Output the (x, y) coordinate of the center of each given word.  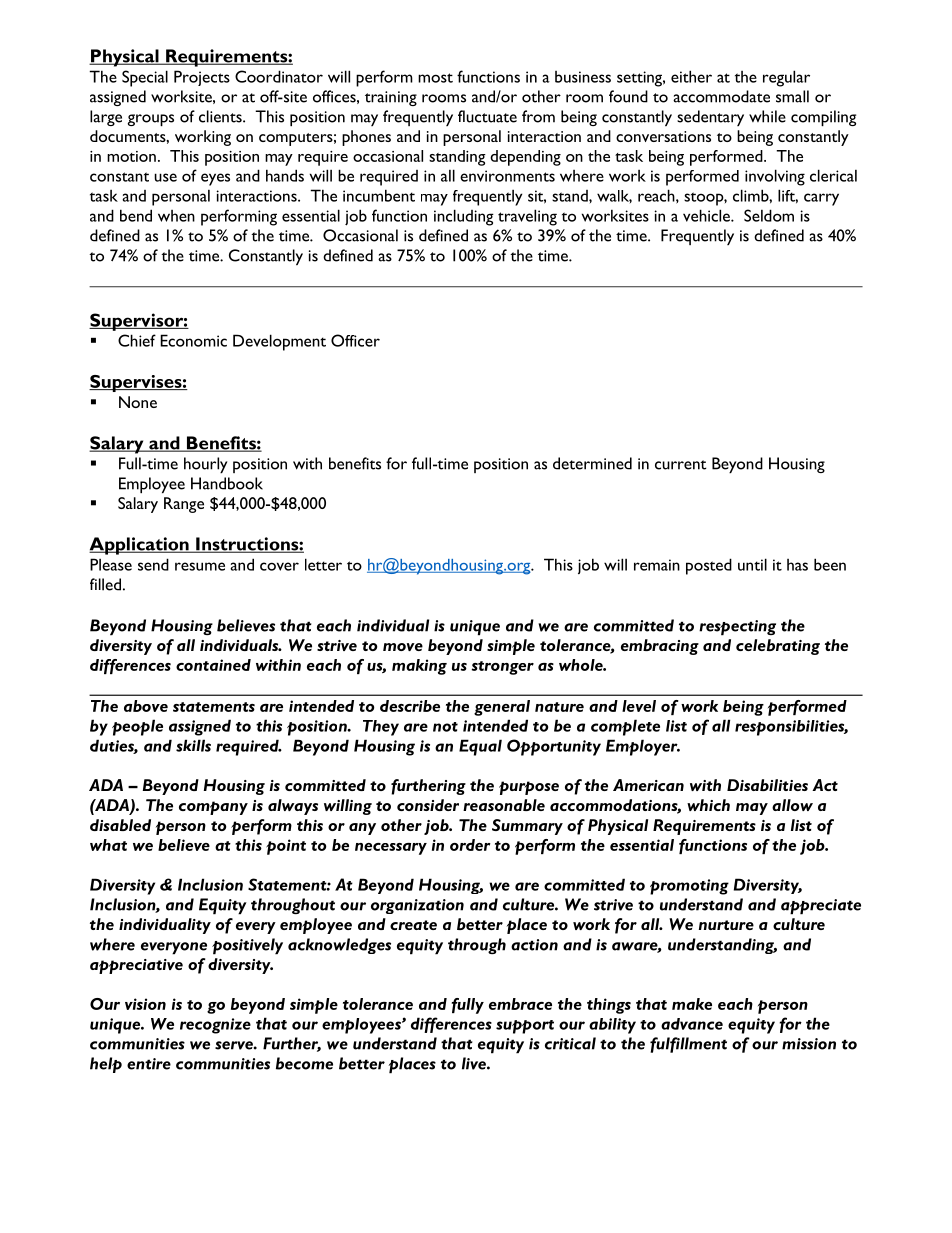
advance (692, 1024)
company (213, 808)
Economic (193, 340)
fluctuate (487, 116)
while (767, 116)
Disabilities (767, 785)
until (752, 564)
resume (200, 566)
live (475, 1063)
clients (221, 116)
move (403, 647)
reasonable (504, 805)
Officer (355, 340)
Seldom (769, 215)
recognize (215, 1026)
